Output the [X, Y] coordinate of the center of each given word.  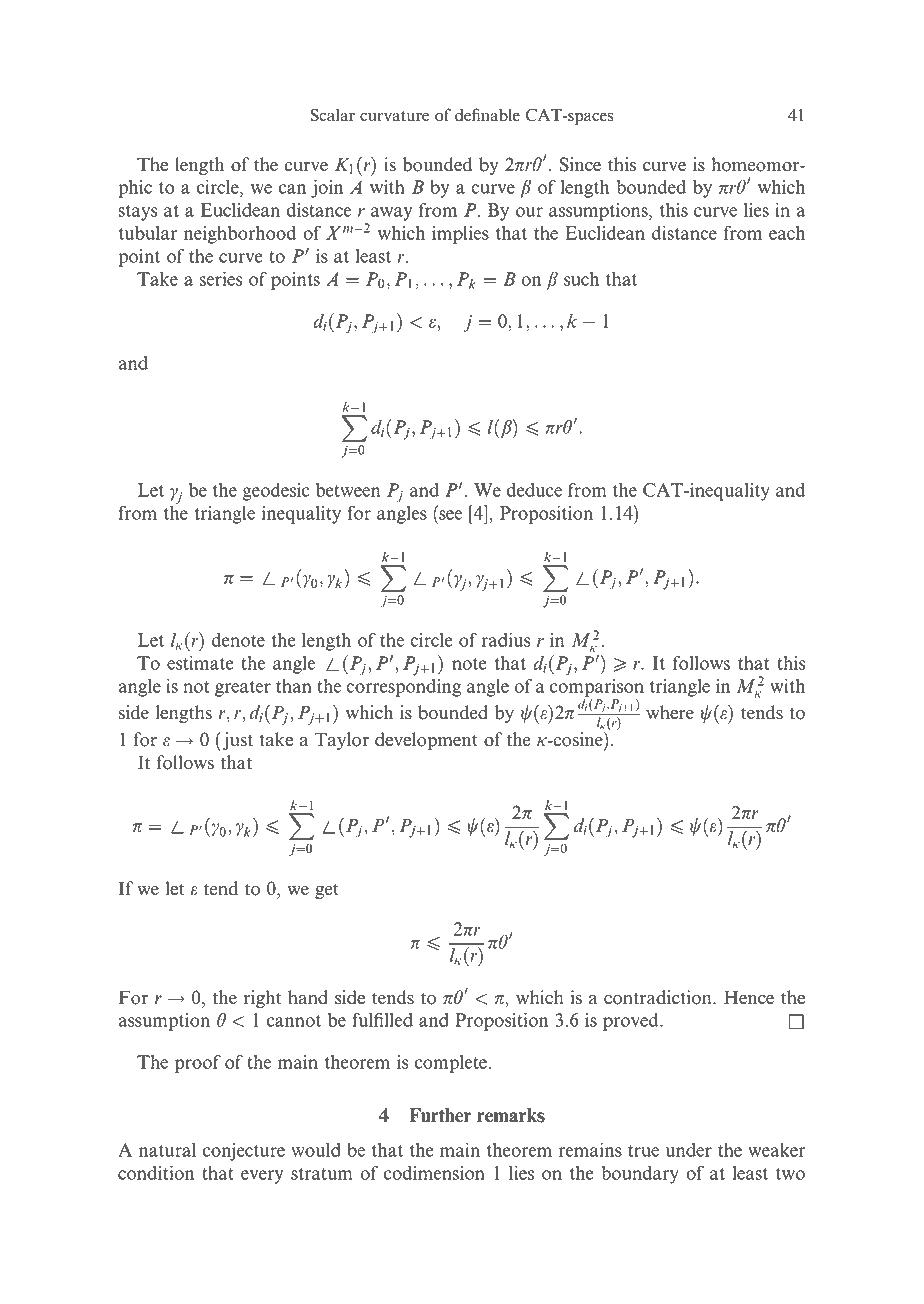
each [787, 233]
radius [506, 639]
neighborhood [240, 235]
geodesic [276, 492]
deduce [534, 490]
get [327, 891]
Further [440, 1115]
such [581, 279]
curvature [394, 116]
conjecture [244, 1152]
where [670, 712]
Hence [749, 997]
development [426, 741]
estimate [200, 662]
